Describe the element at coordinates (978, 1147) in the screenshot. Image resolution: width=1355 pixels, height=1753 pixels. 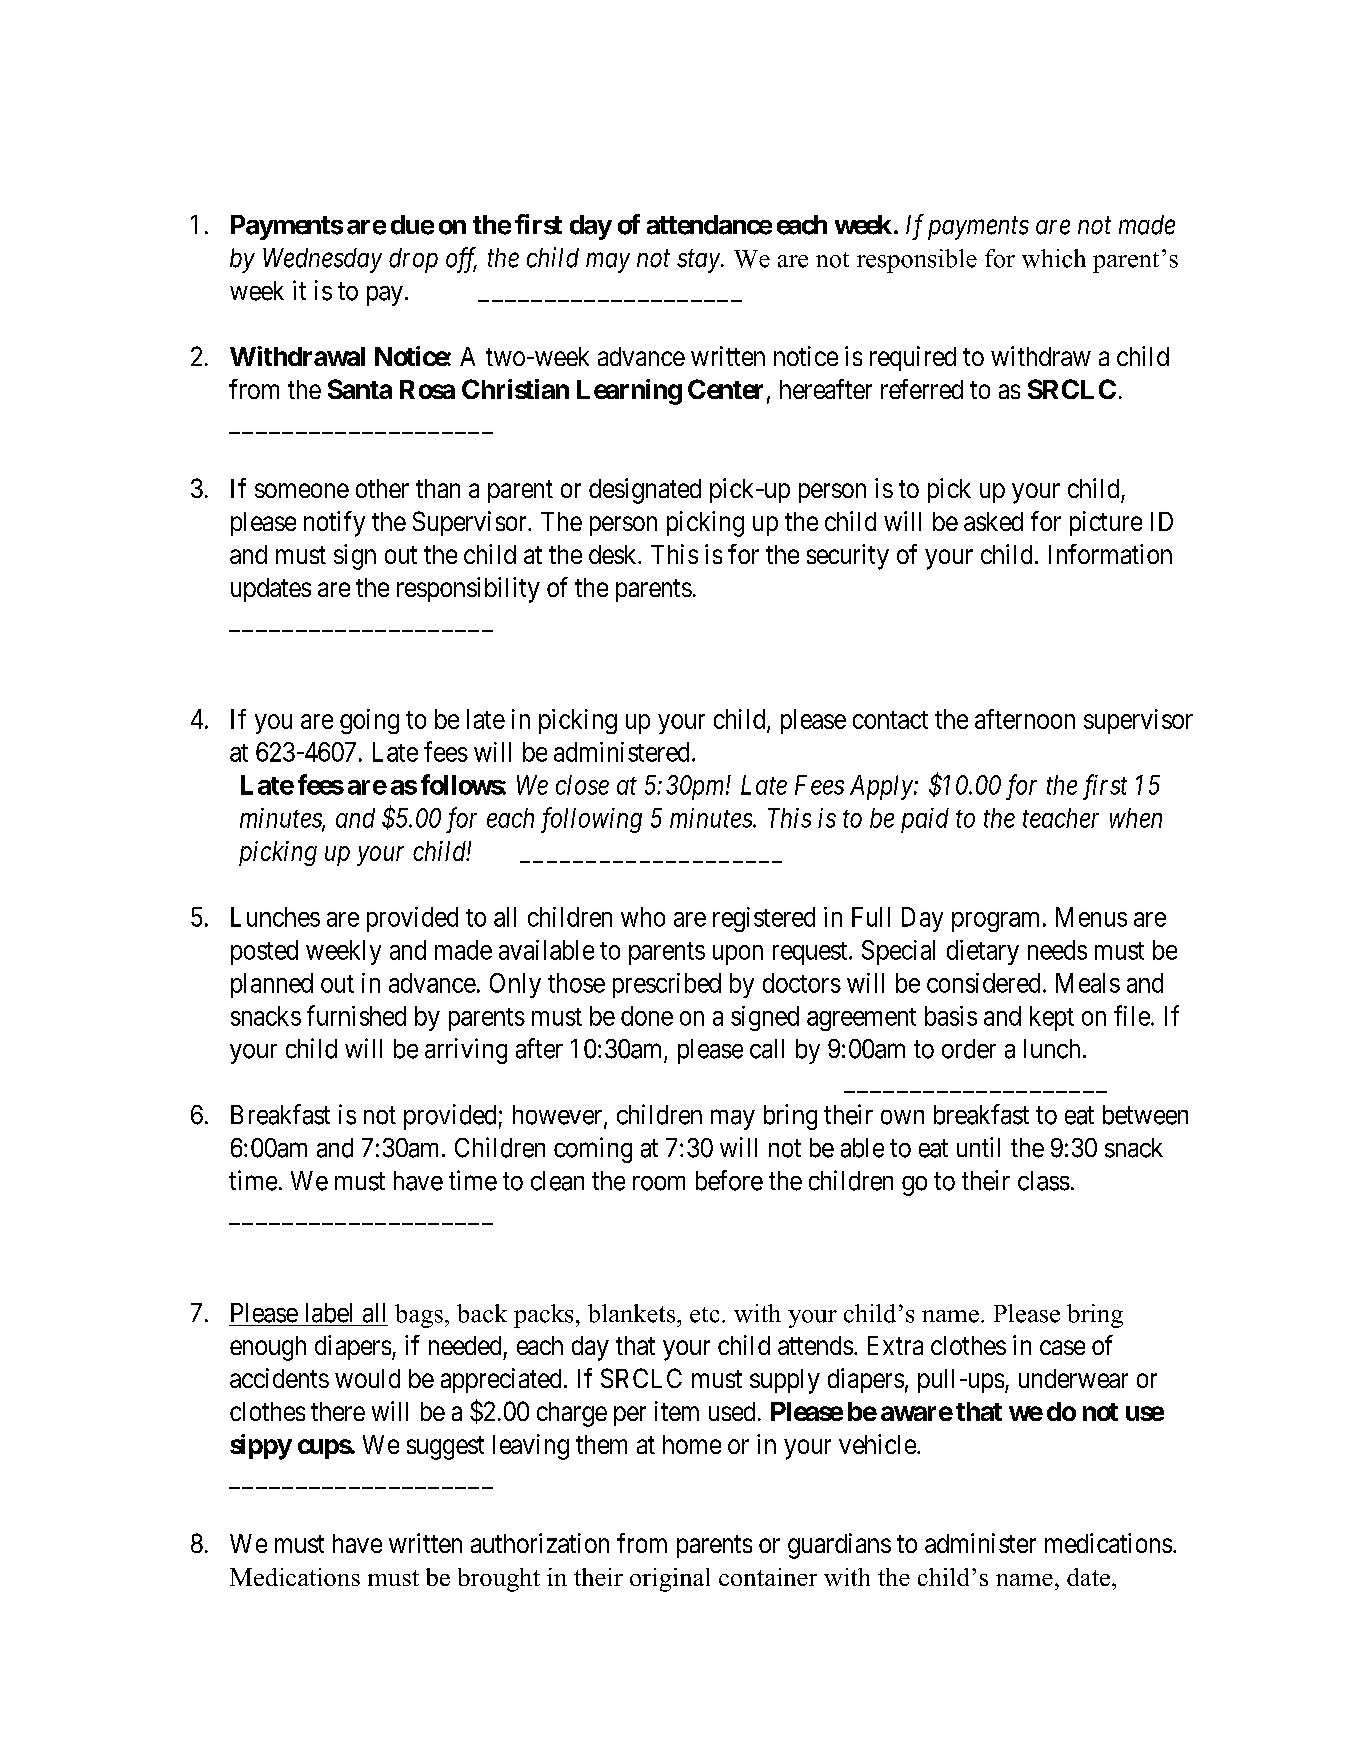
I see `until` at that location.
